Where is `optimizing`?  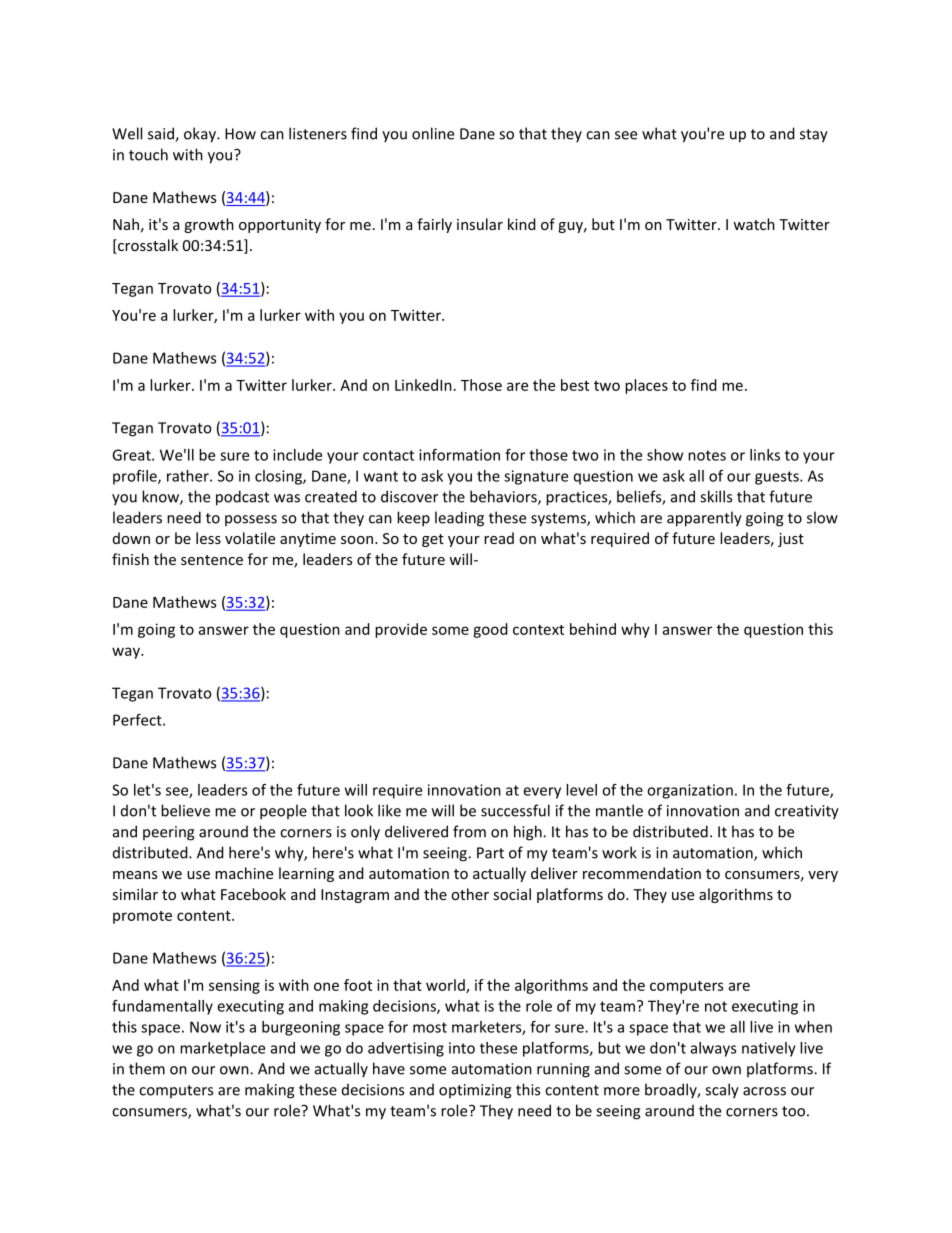
optimizing is located at coordinates (475, 1091).
